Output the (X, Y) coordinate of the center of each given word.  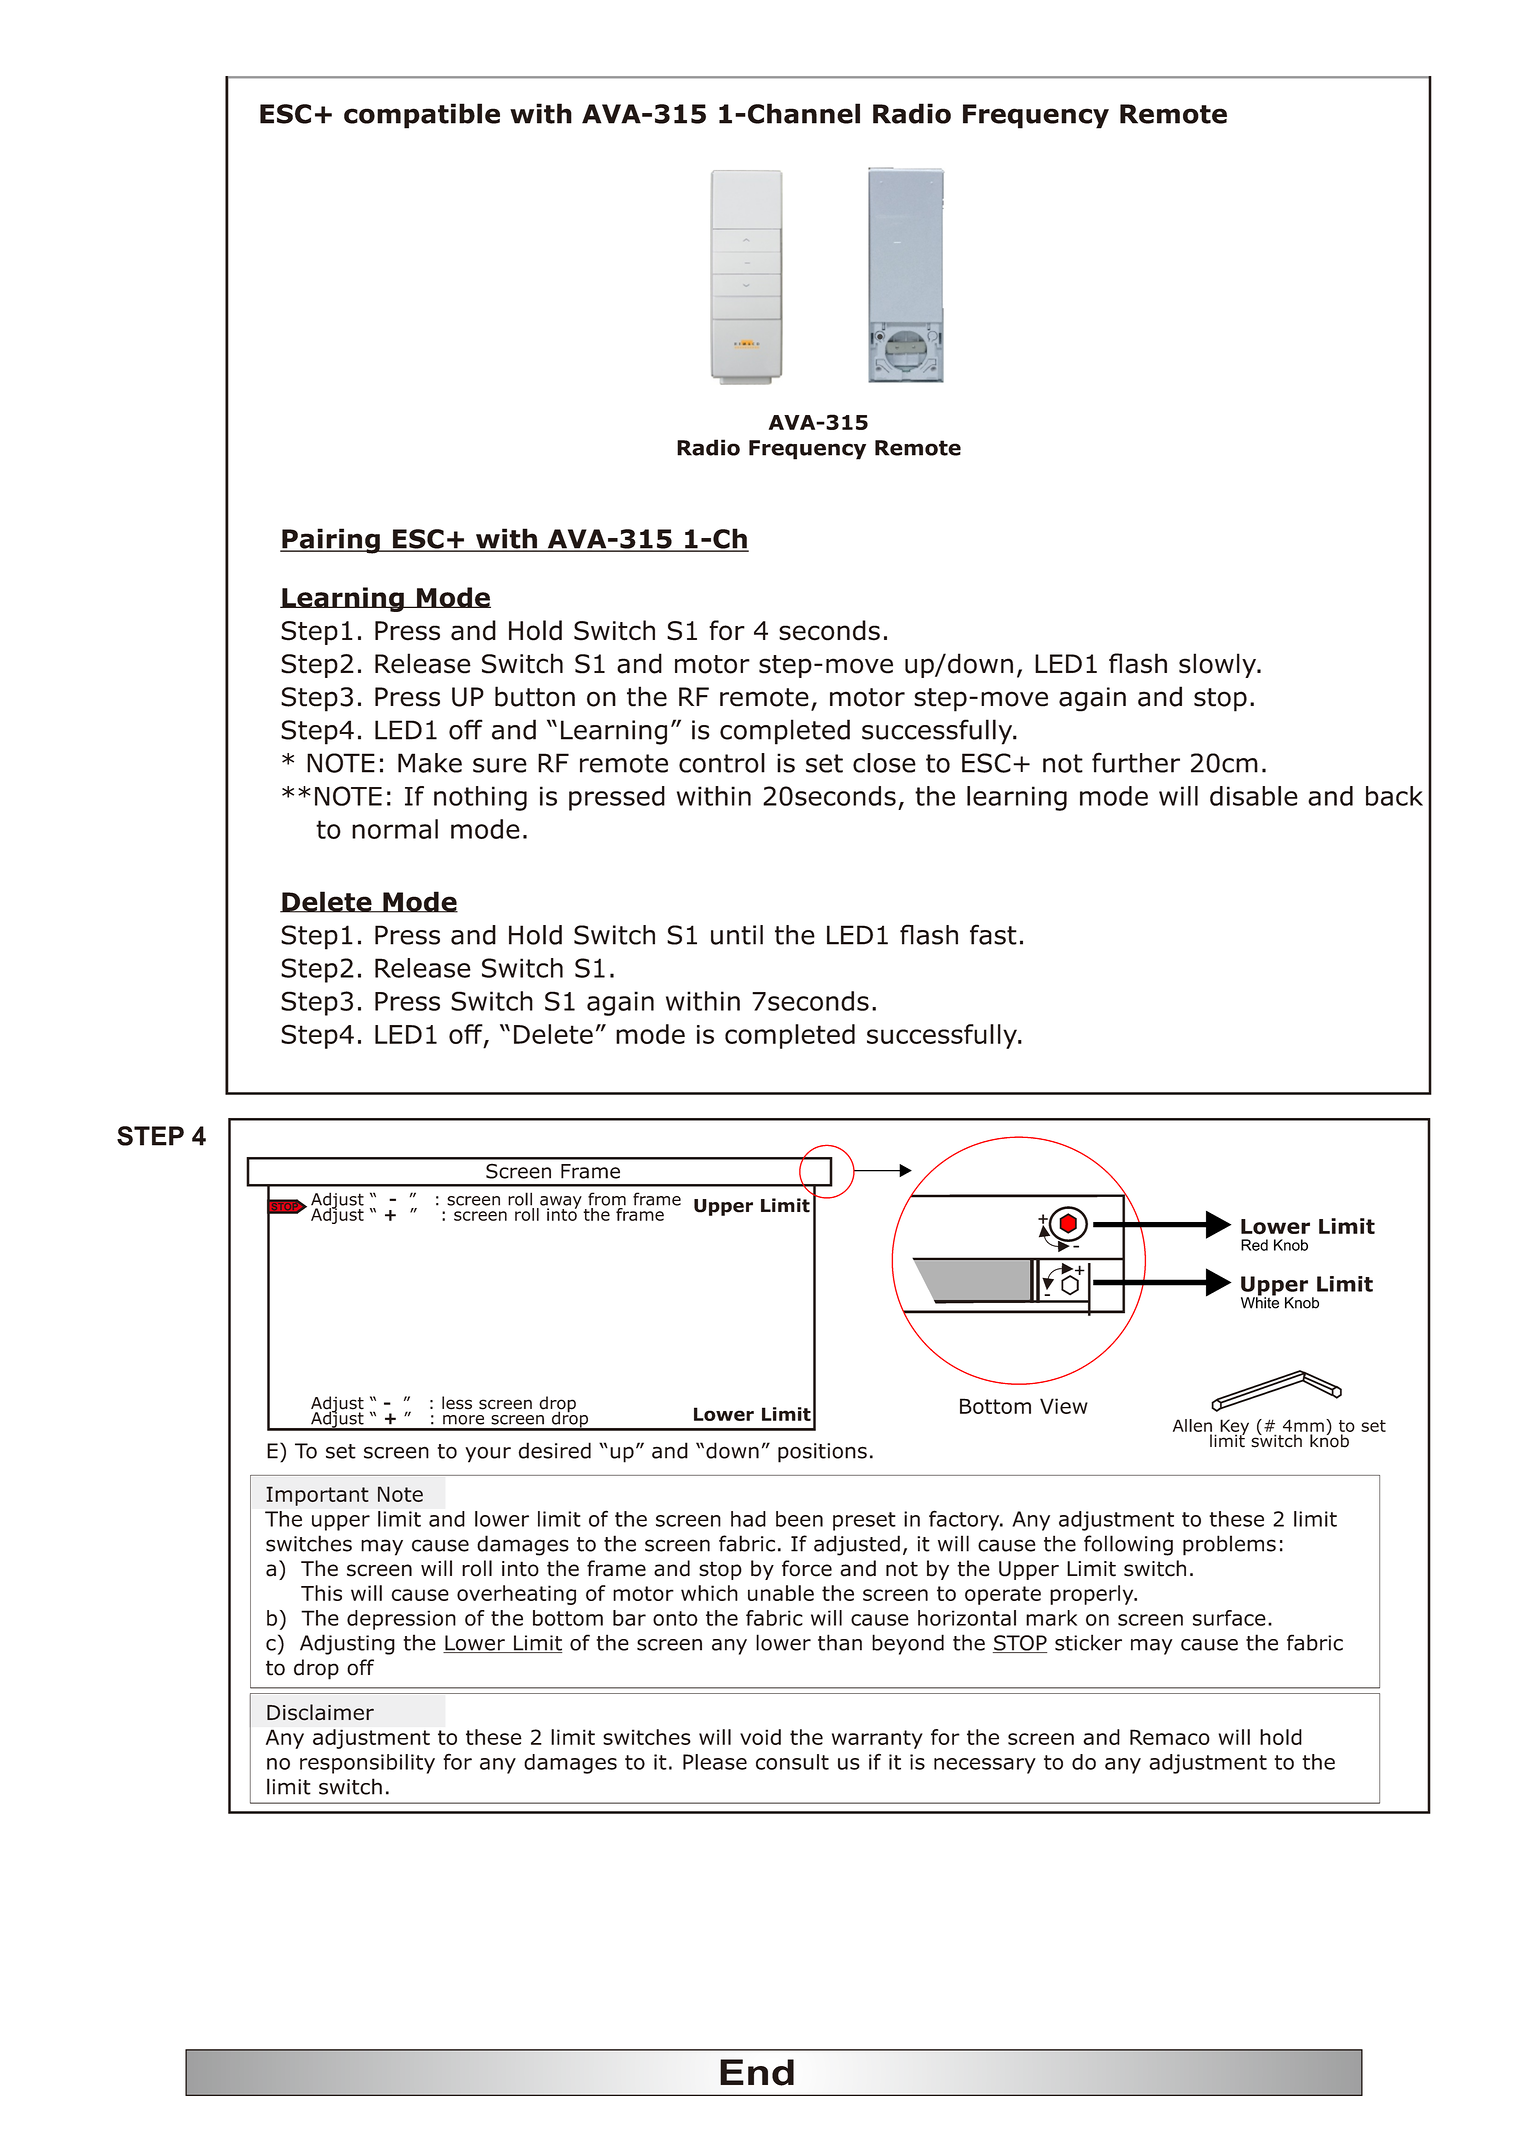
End (757, 2072)
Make (430, 763)
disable (1254, 796)
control (722, 763)
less (457, 1403)
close (884, 763)
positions (822, 1453)
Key (1234, 1428)
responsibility (367, 1764)
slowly (1219, 665)
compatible (422, 116)
